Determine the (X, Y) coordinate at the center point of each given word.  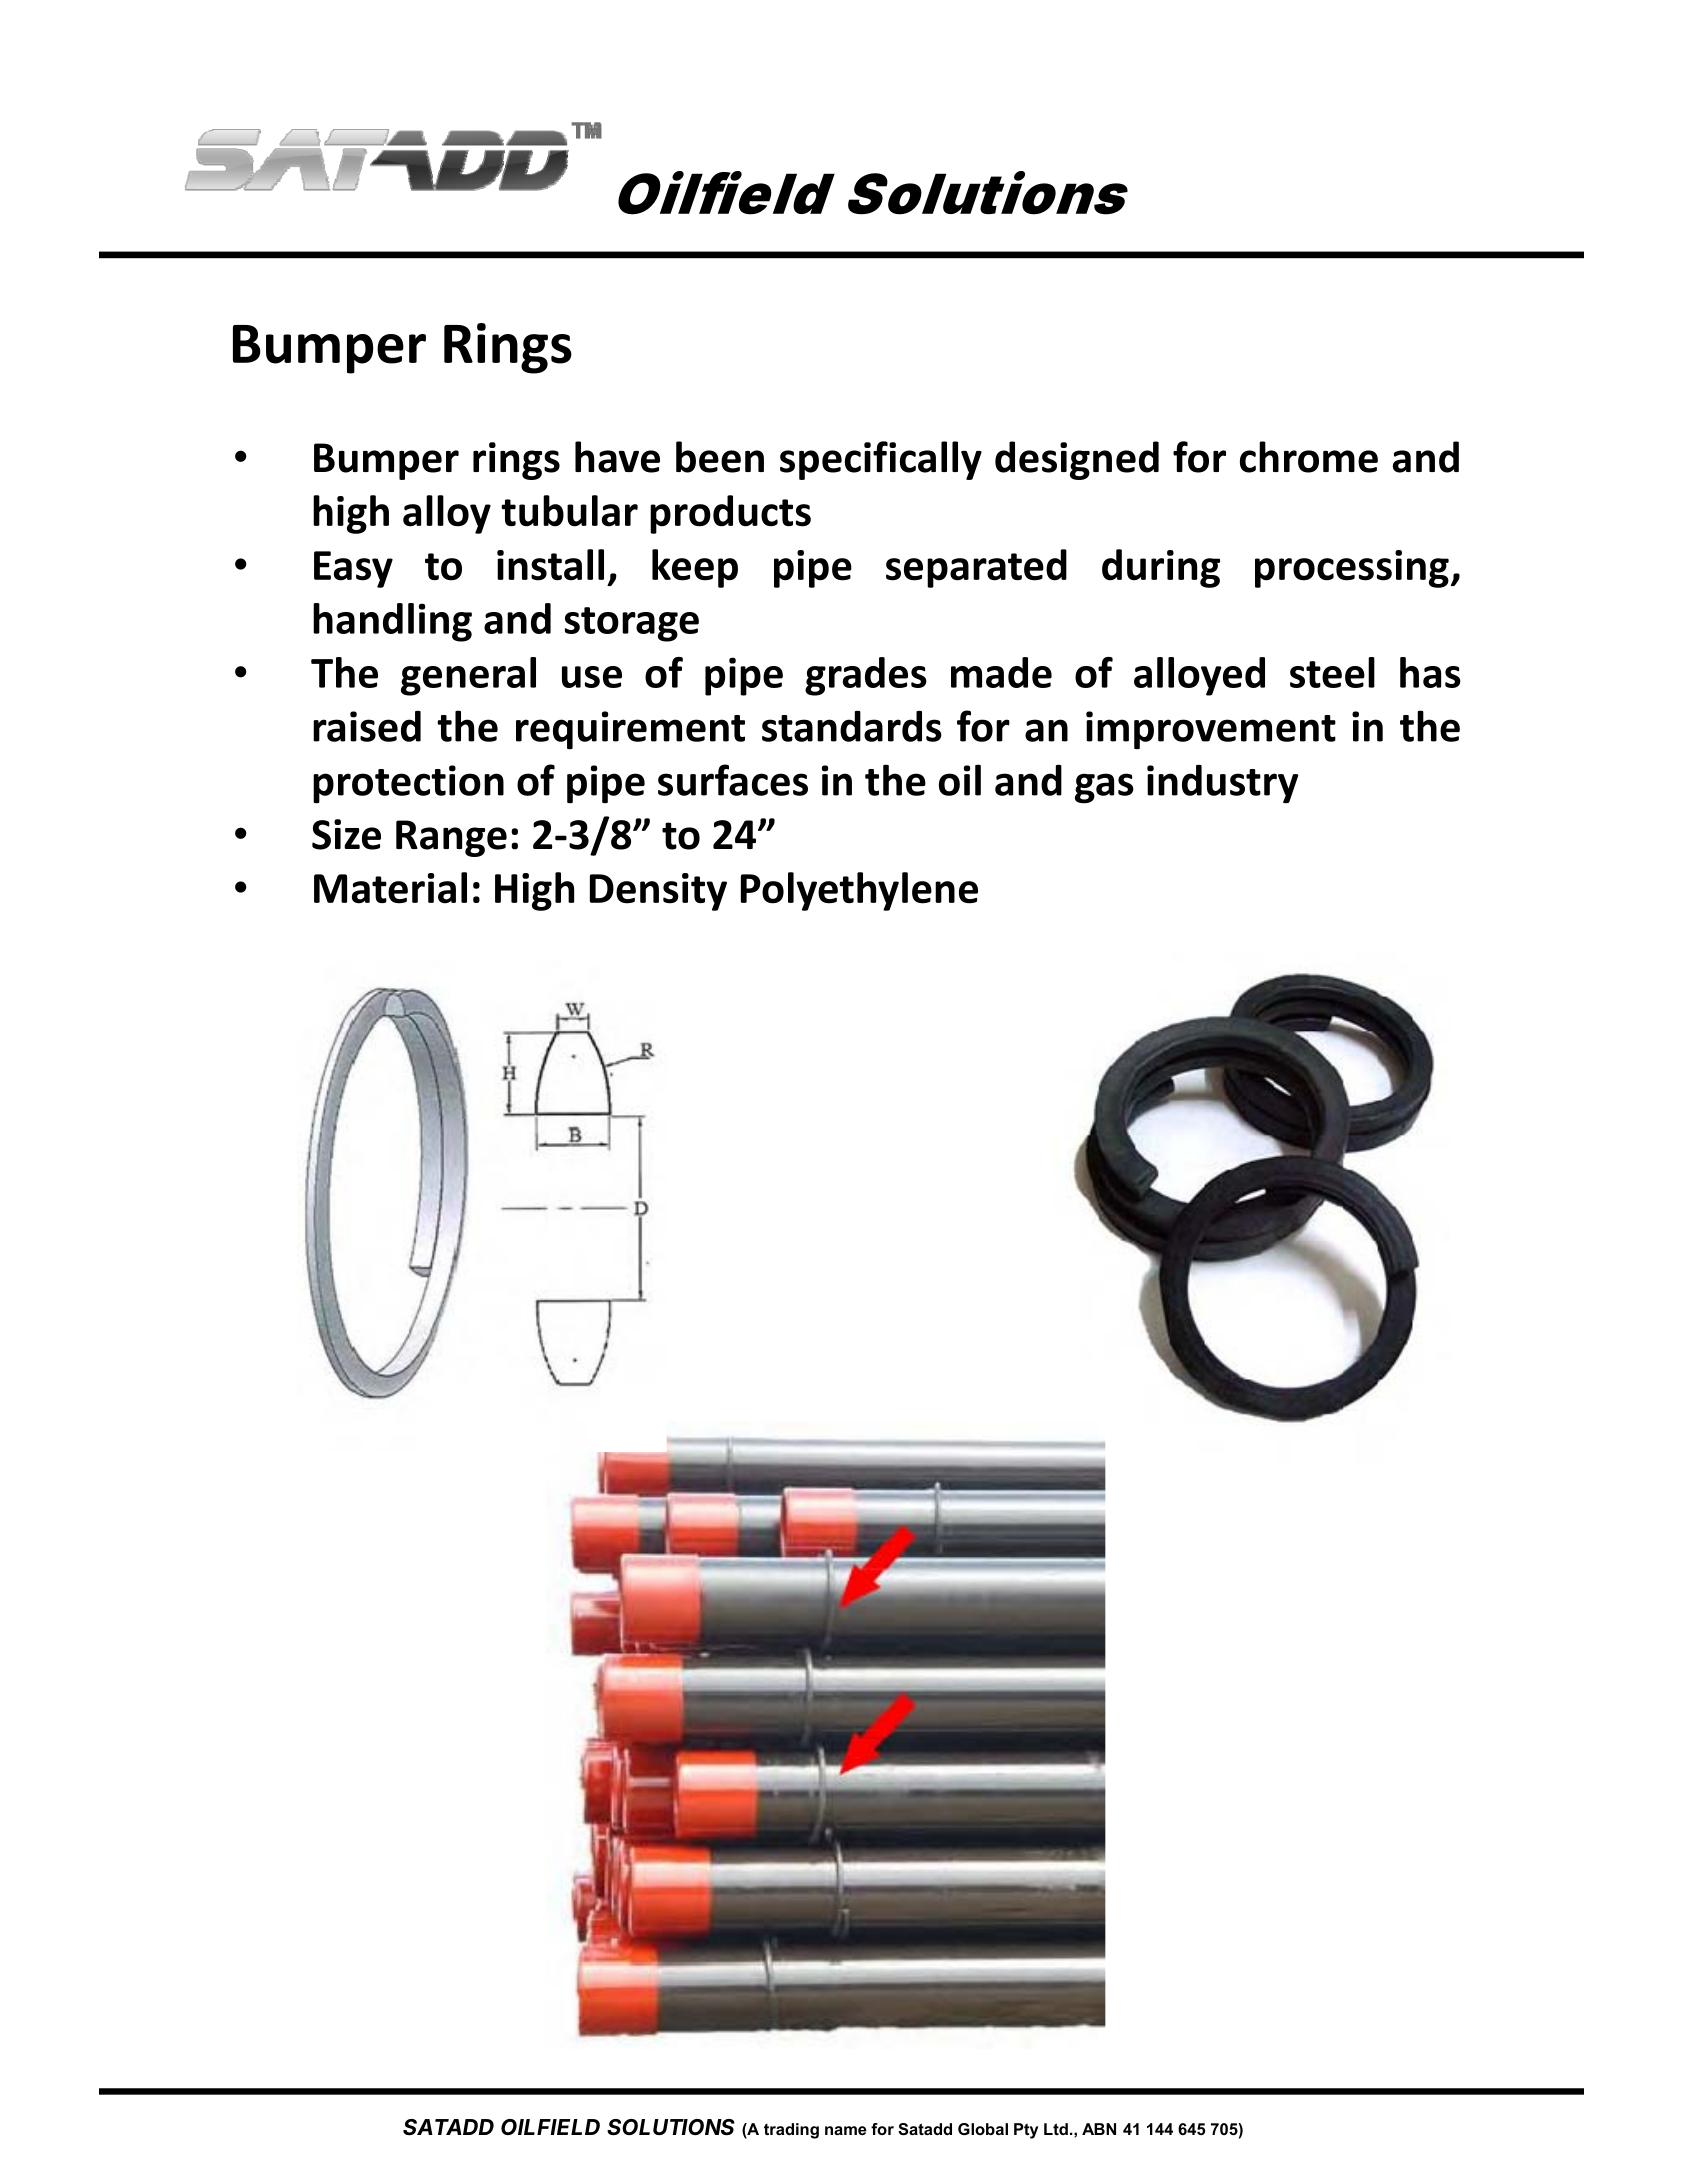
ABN (1099, 2129)
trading (791, 2131)
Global (983, 2129)
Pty (1026, 2131)
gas (1104, 788)
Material (390, 888)
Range (451, 838)
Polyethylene (859, 891)
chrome (1309, 457)
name (846, 2130)
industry (1223, 784)
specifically (881, 460)
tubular (569, 511)
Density (658, 892)
